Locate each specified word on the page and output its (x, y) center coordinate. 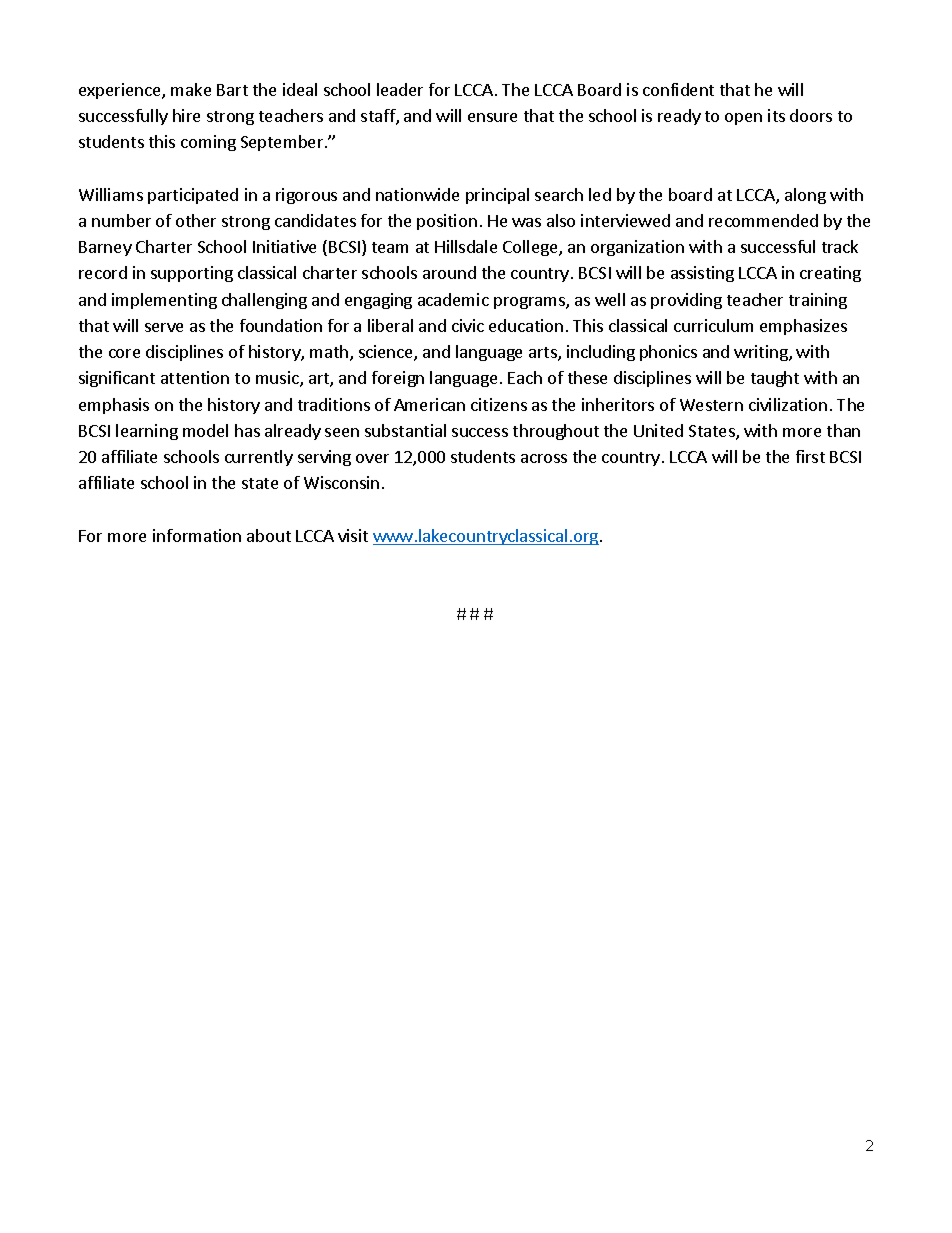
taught (775, 379)
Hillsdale (466, 246)
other (196, 220)
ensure (492, 117)
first (810, 456)
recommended (763, 220)
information (197, 535)
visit (353, 535)
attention (195, 377)
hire (186, 115)
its (776, 115)
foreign (398, 379)
